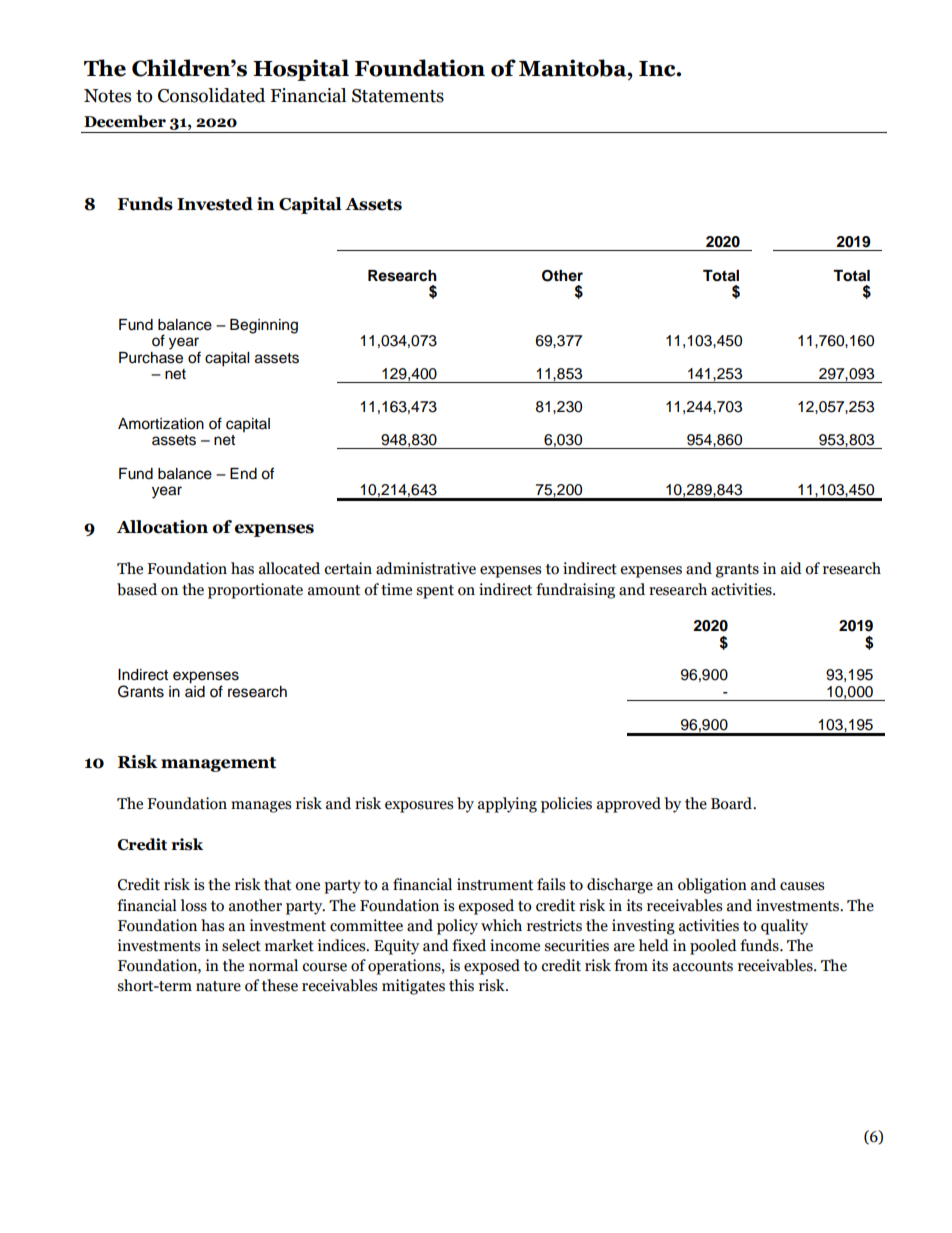  Describe the element at coordinates (218, 986) in the document. I see `nature` at that location.
